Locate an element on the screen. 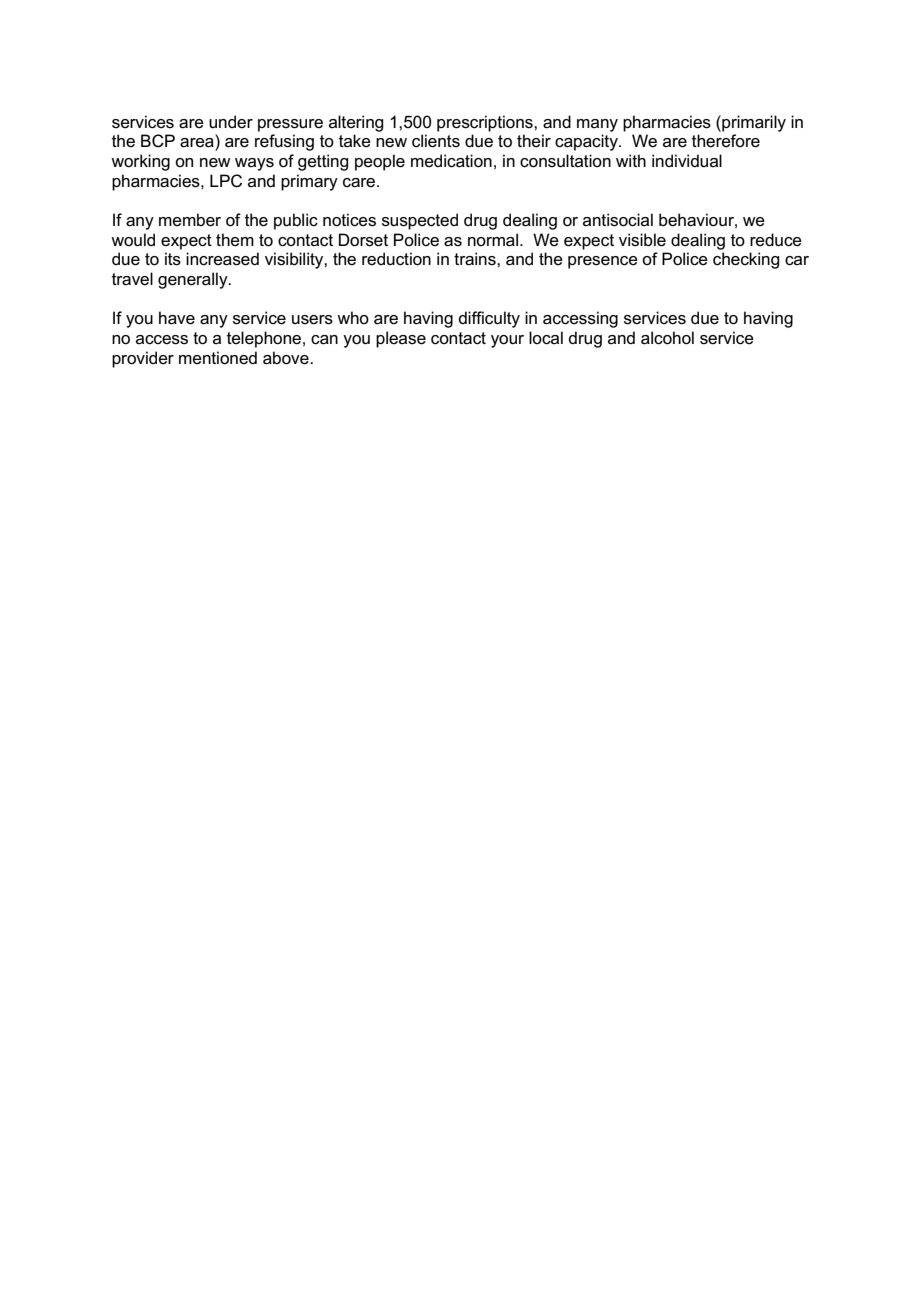  generally is located at coordinates (194, 280).
